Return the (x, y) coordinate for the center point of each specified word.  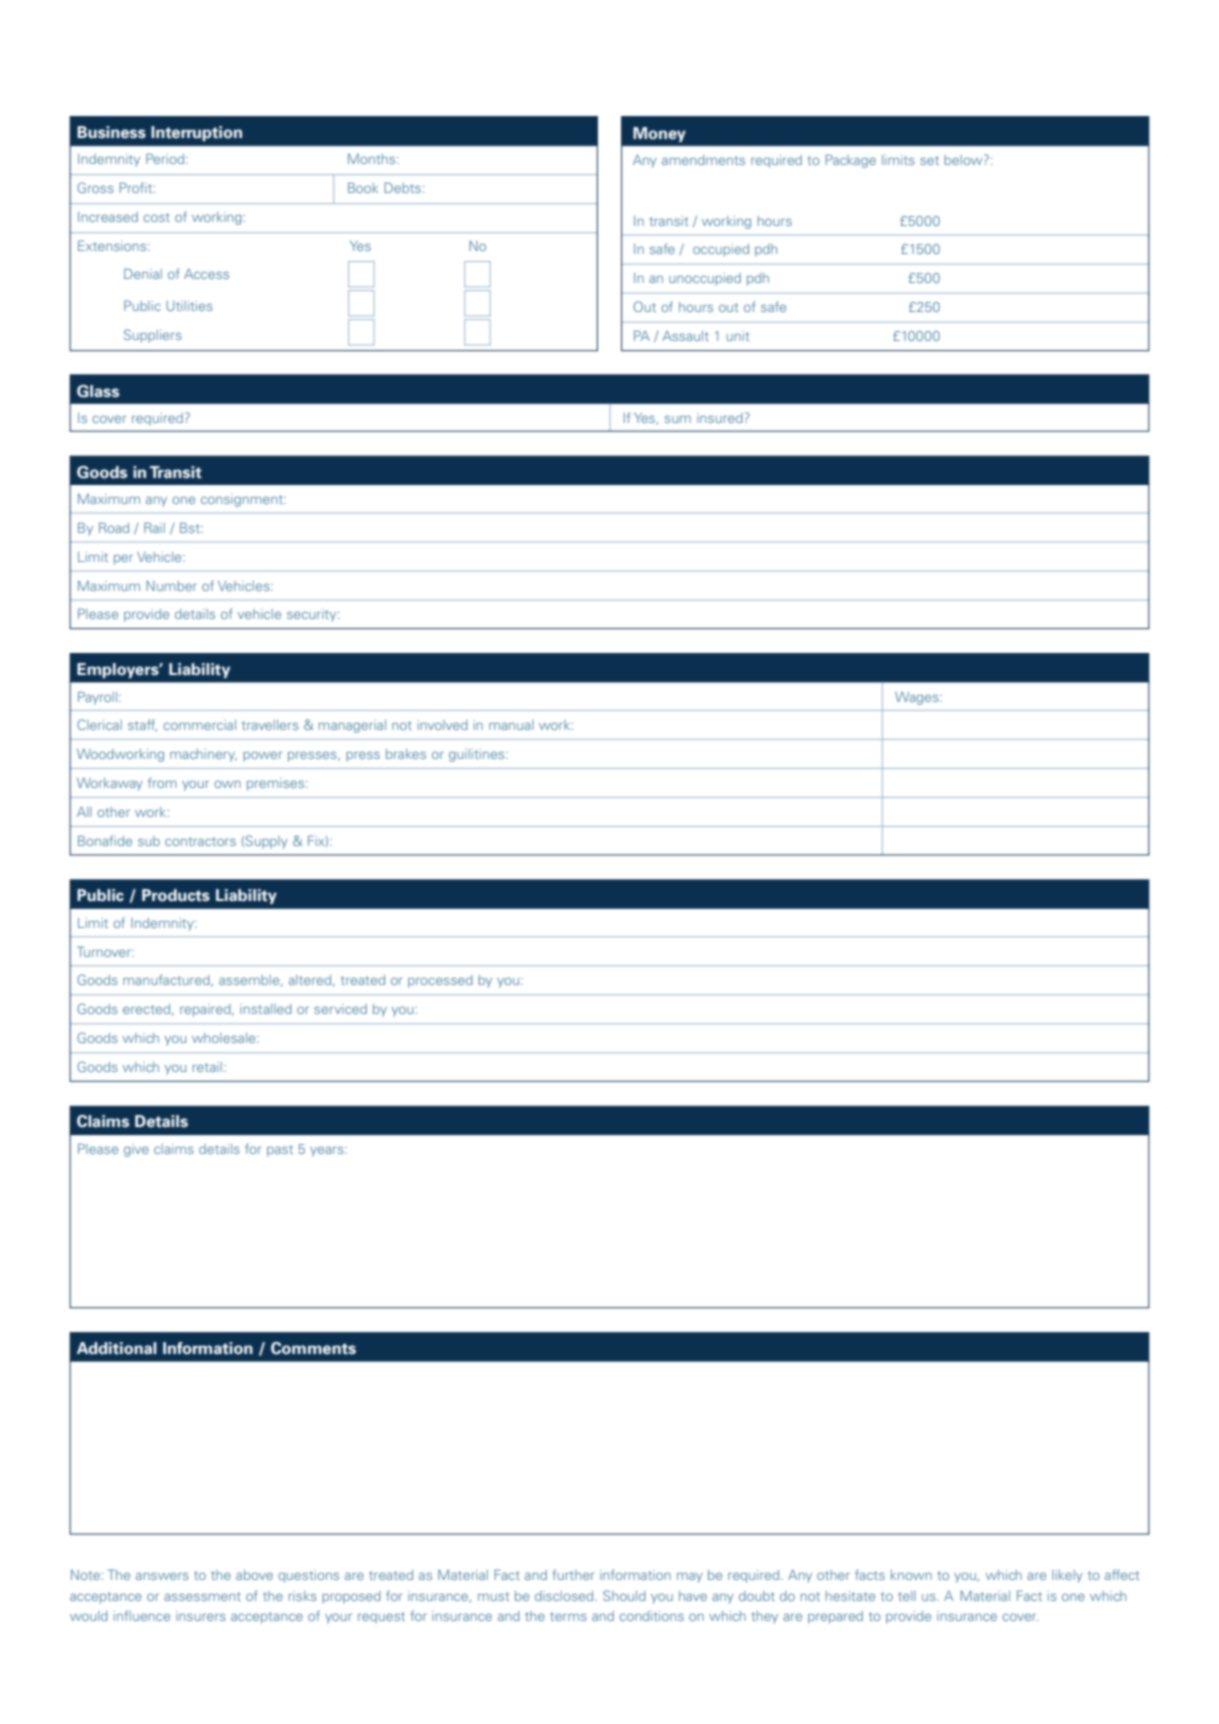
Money (659, 134)
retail (207, 1067)
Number (171, 586)
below (964, 159)
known (911, 1575)
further (573, 1574)
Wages (918, 698)
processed (440, 981)
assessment (202, 1596)
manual (511, 725)
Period (166, 158)
